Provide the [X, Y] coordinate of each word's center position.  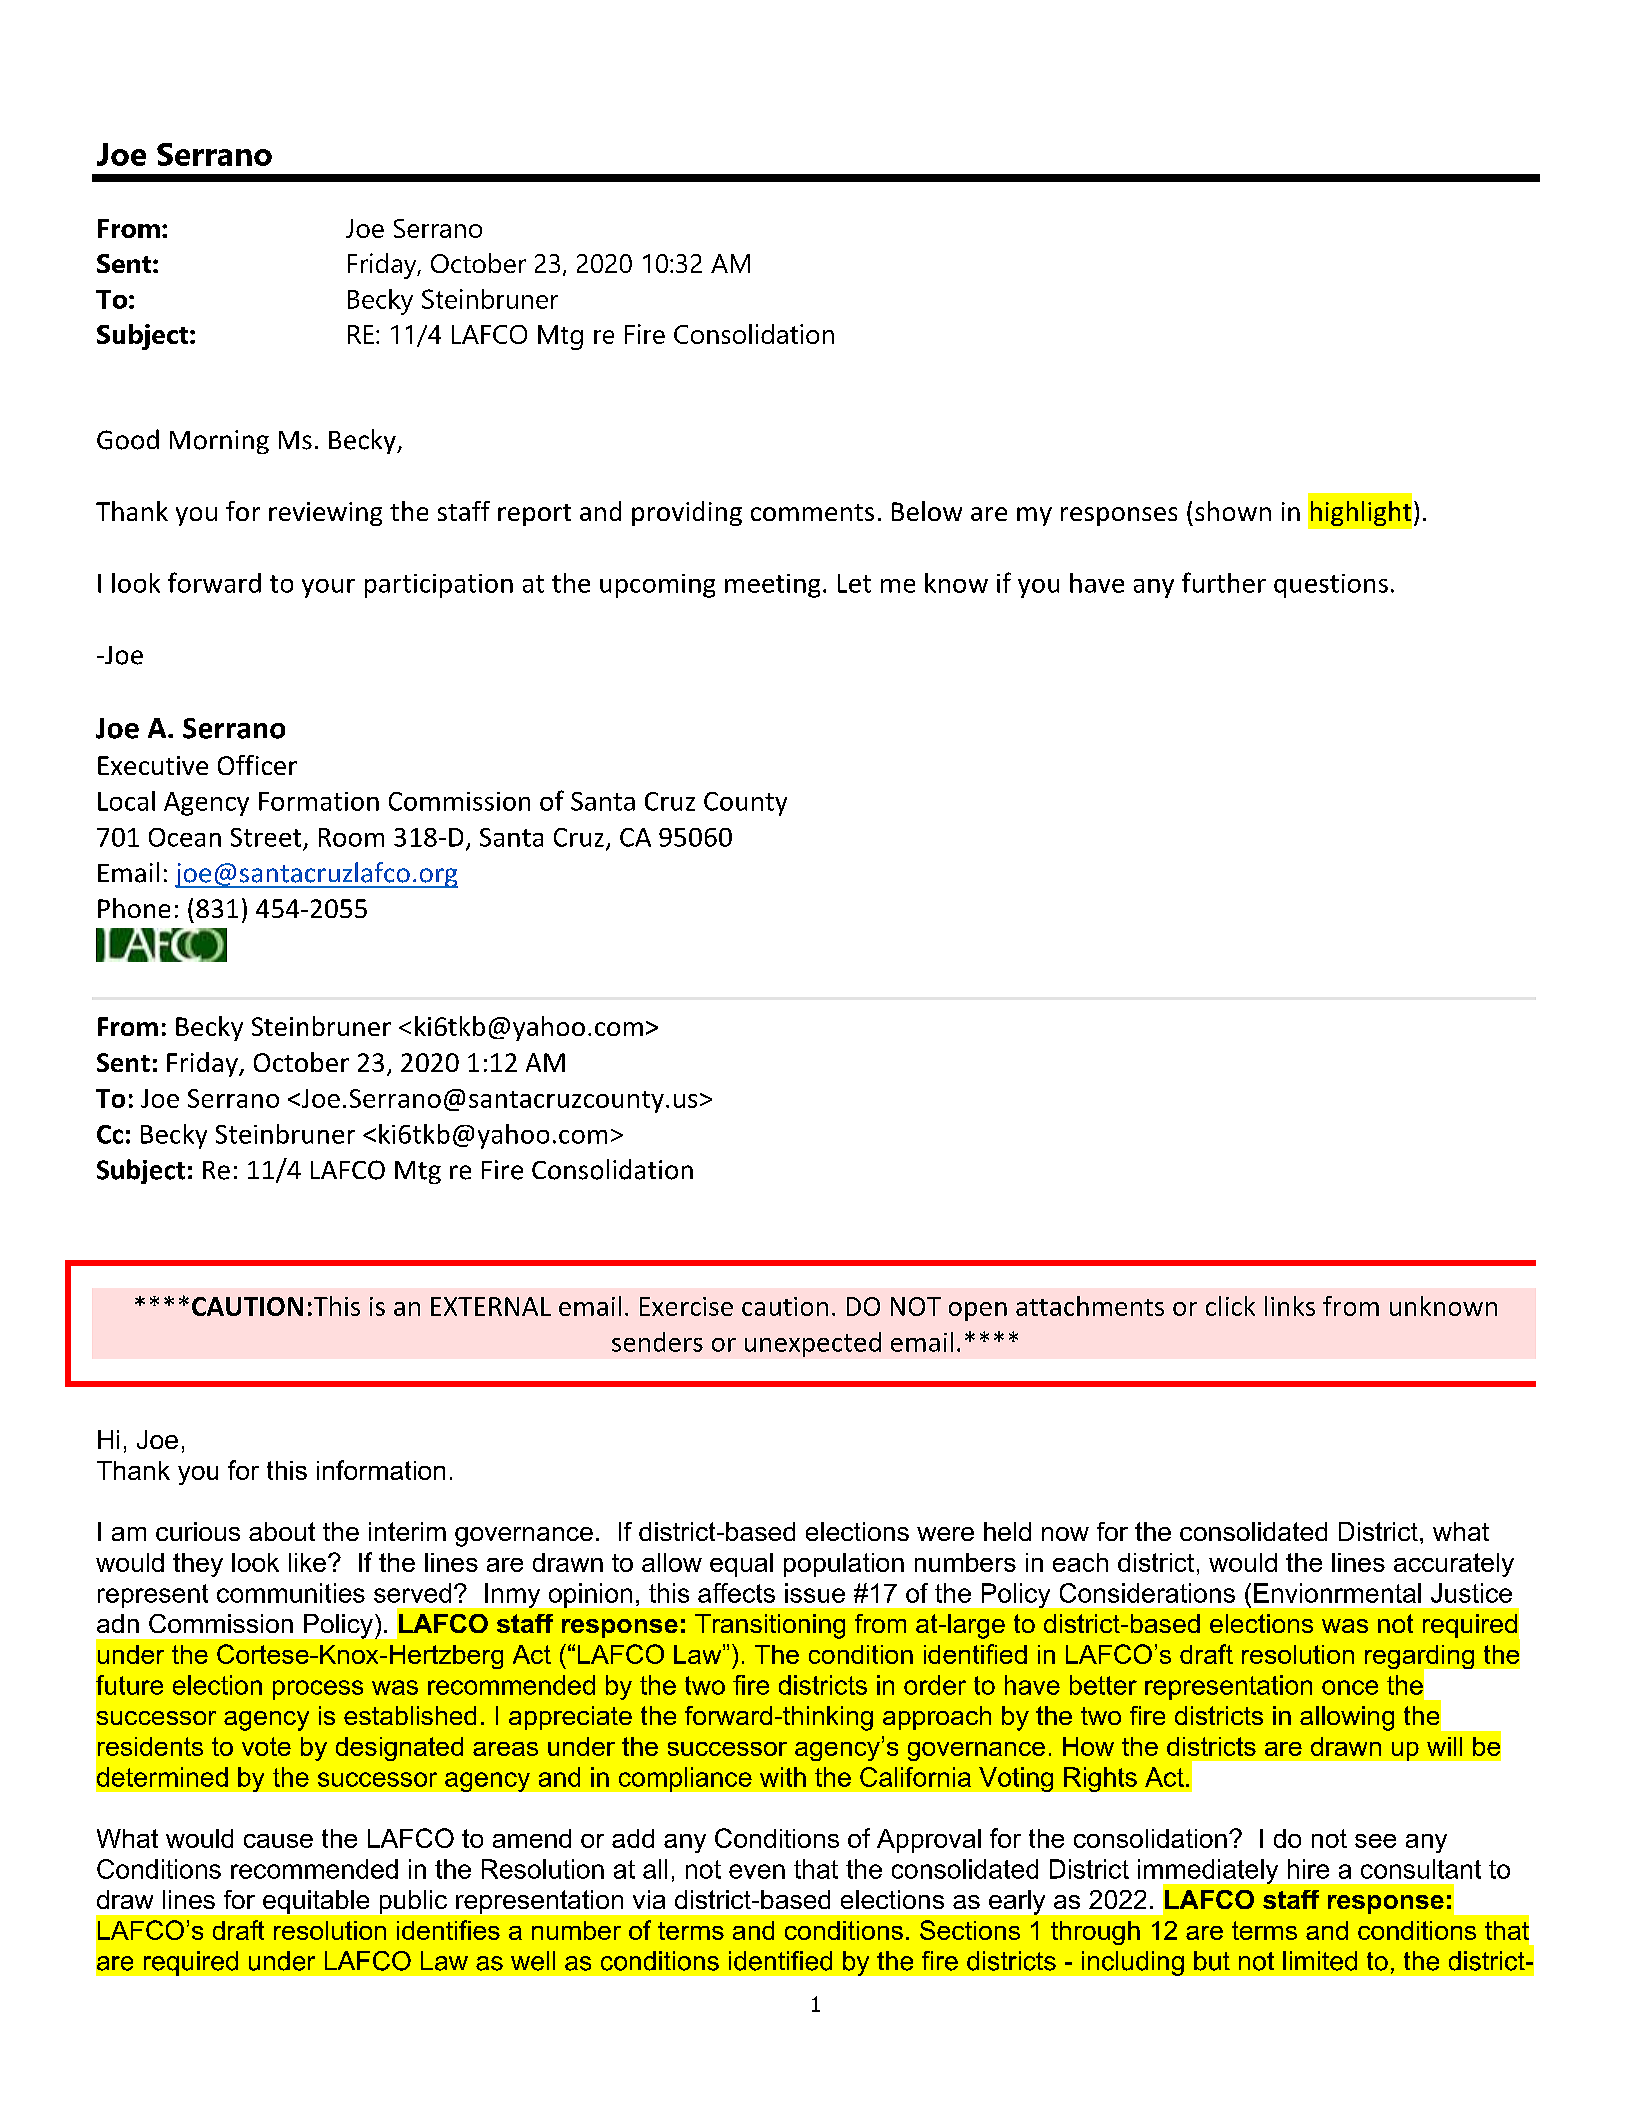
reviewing [325, 514]
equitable [316, 1902]
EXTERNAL [491, 1306]
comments [812, 512]
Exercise [686, 1306]
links [1290, 1306]
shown [1233, 511]
